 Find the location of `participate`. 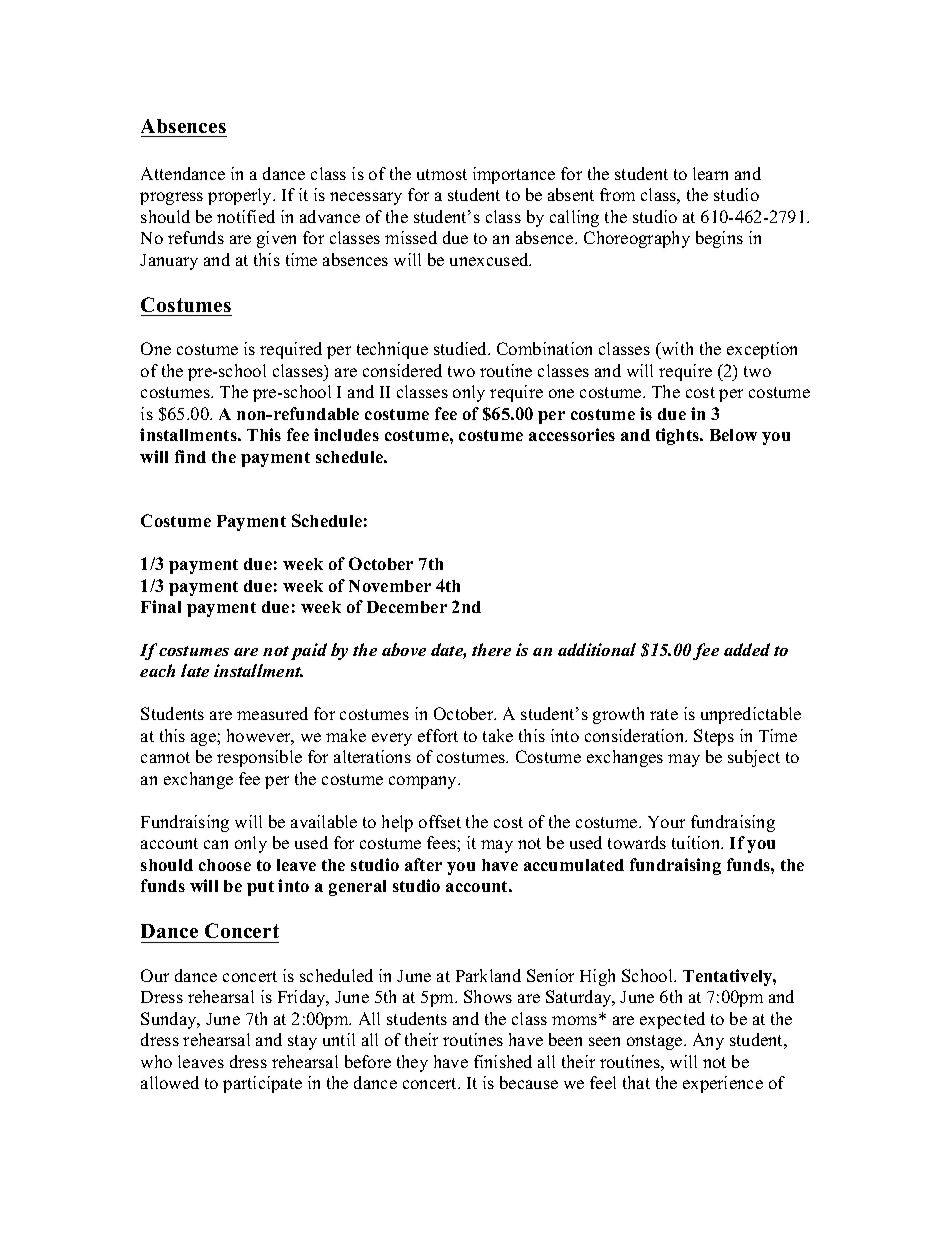

participate is located at coordinates (262, 1084).
